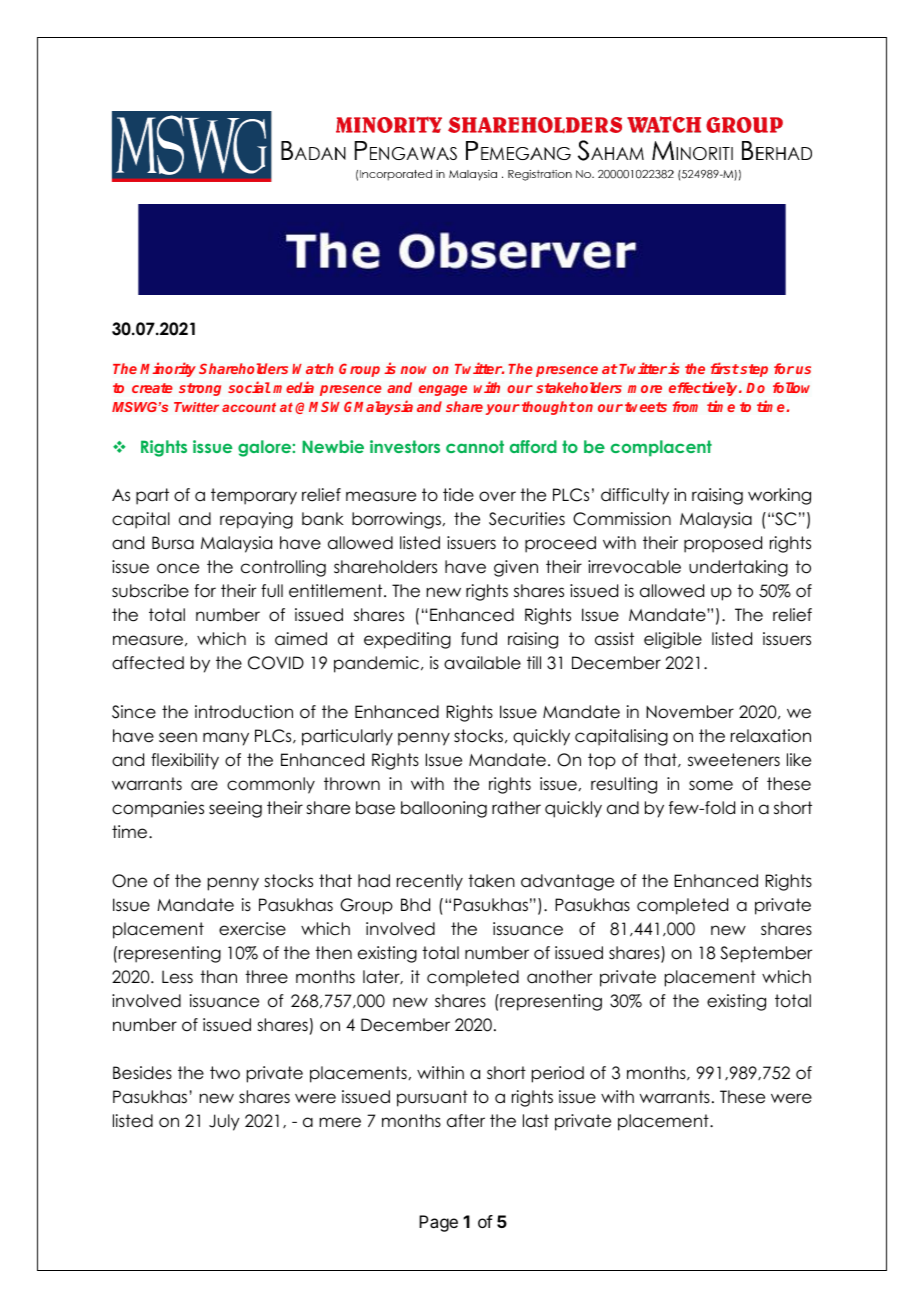 This page has height=1308, width=924. Describe the element at coordinates (200, 389) in the page. I see `strong` at that location.
